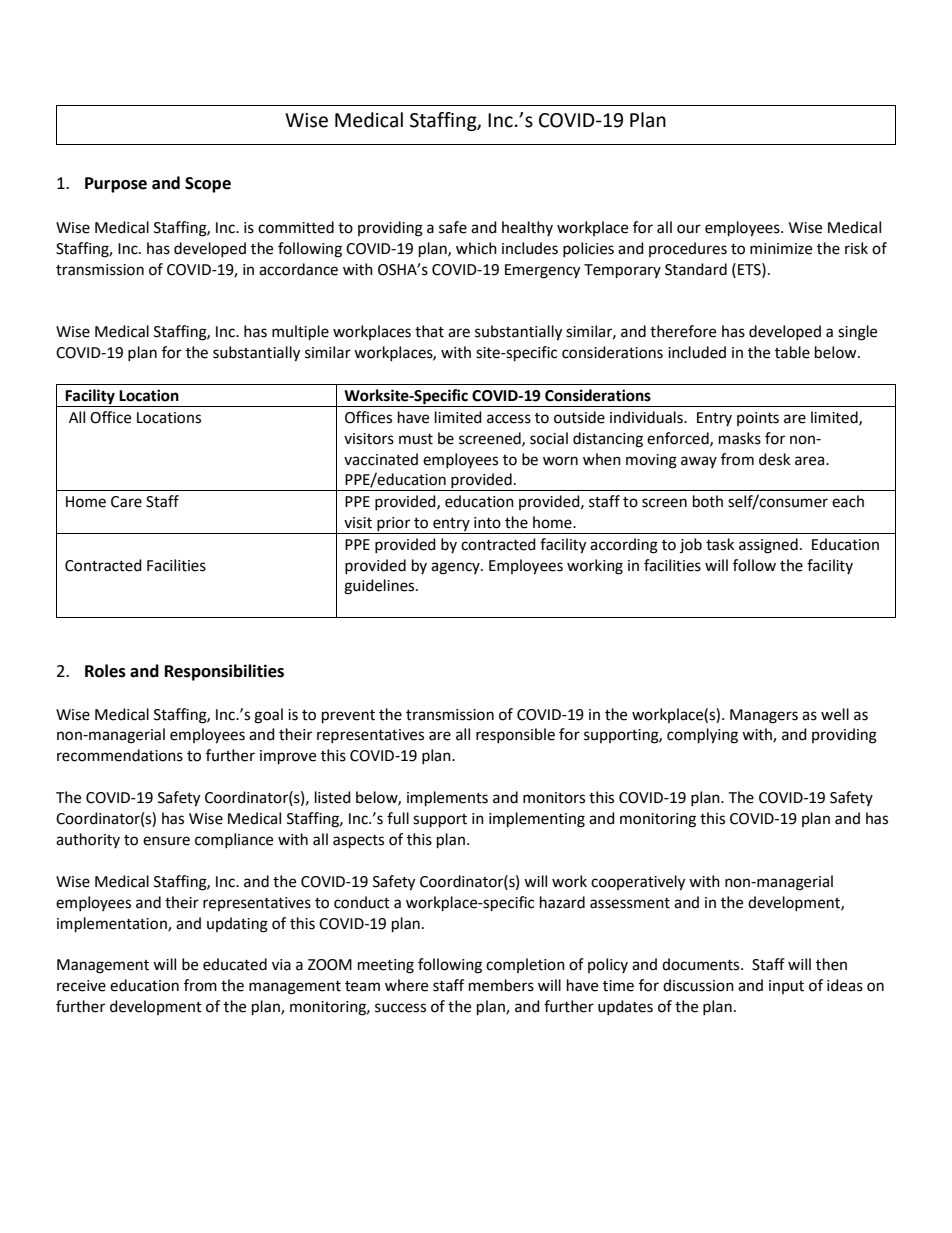 Image resolution: width=952 pixels, height=1233 pixels. Describe the element at coordinates (126, 502) in the image. I see `Care` at that location.
